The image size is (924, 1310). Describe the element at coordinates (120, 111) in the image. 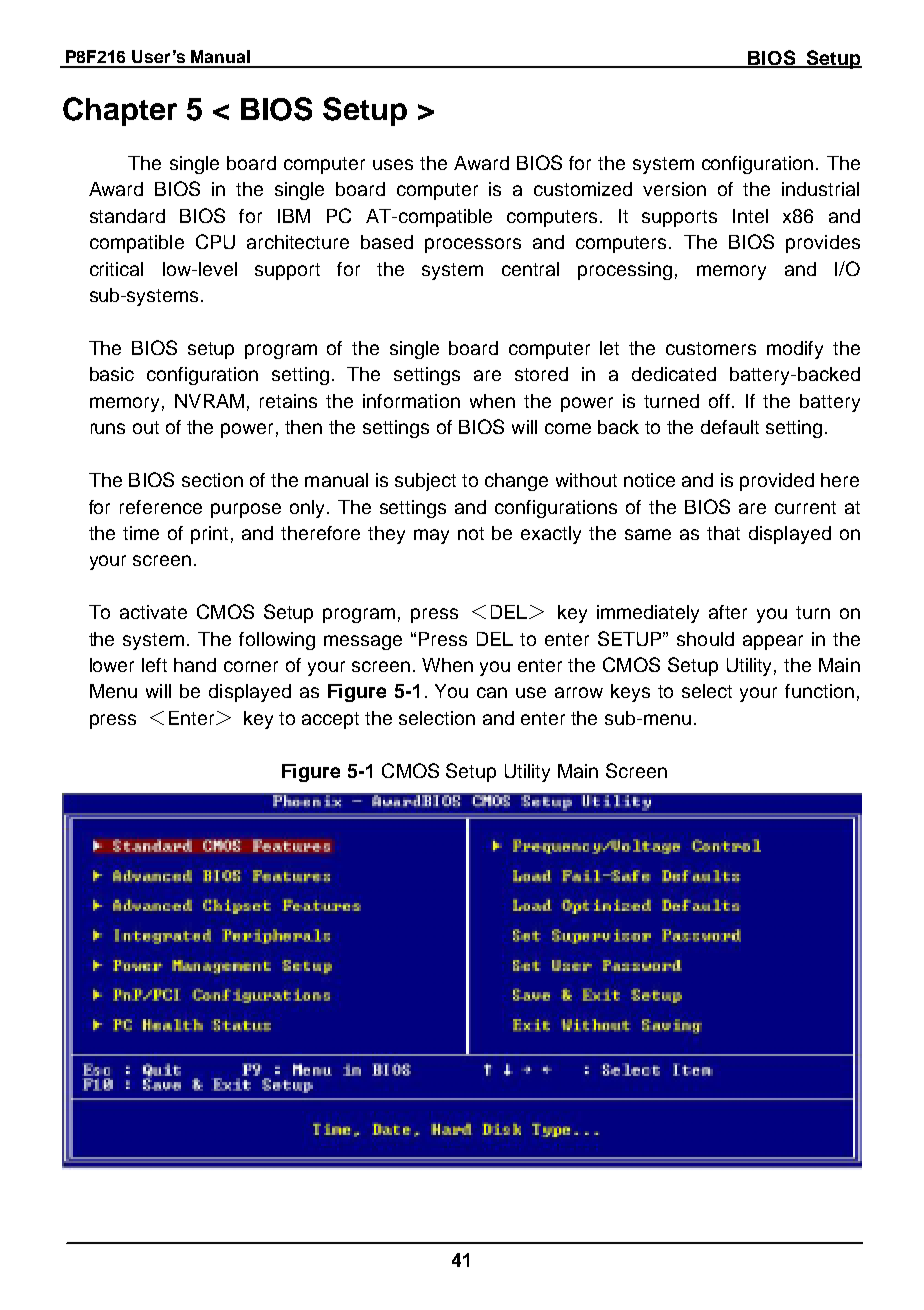

I see `Chapter` at that location.
